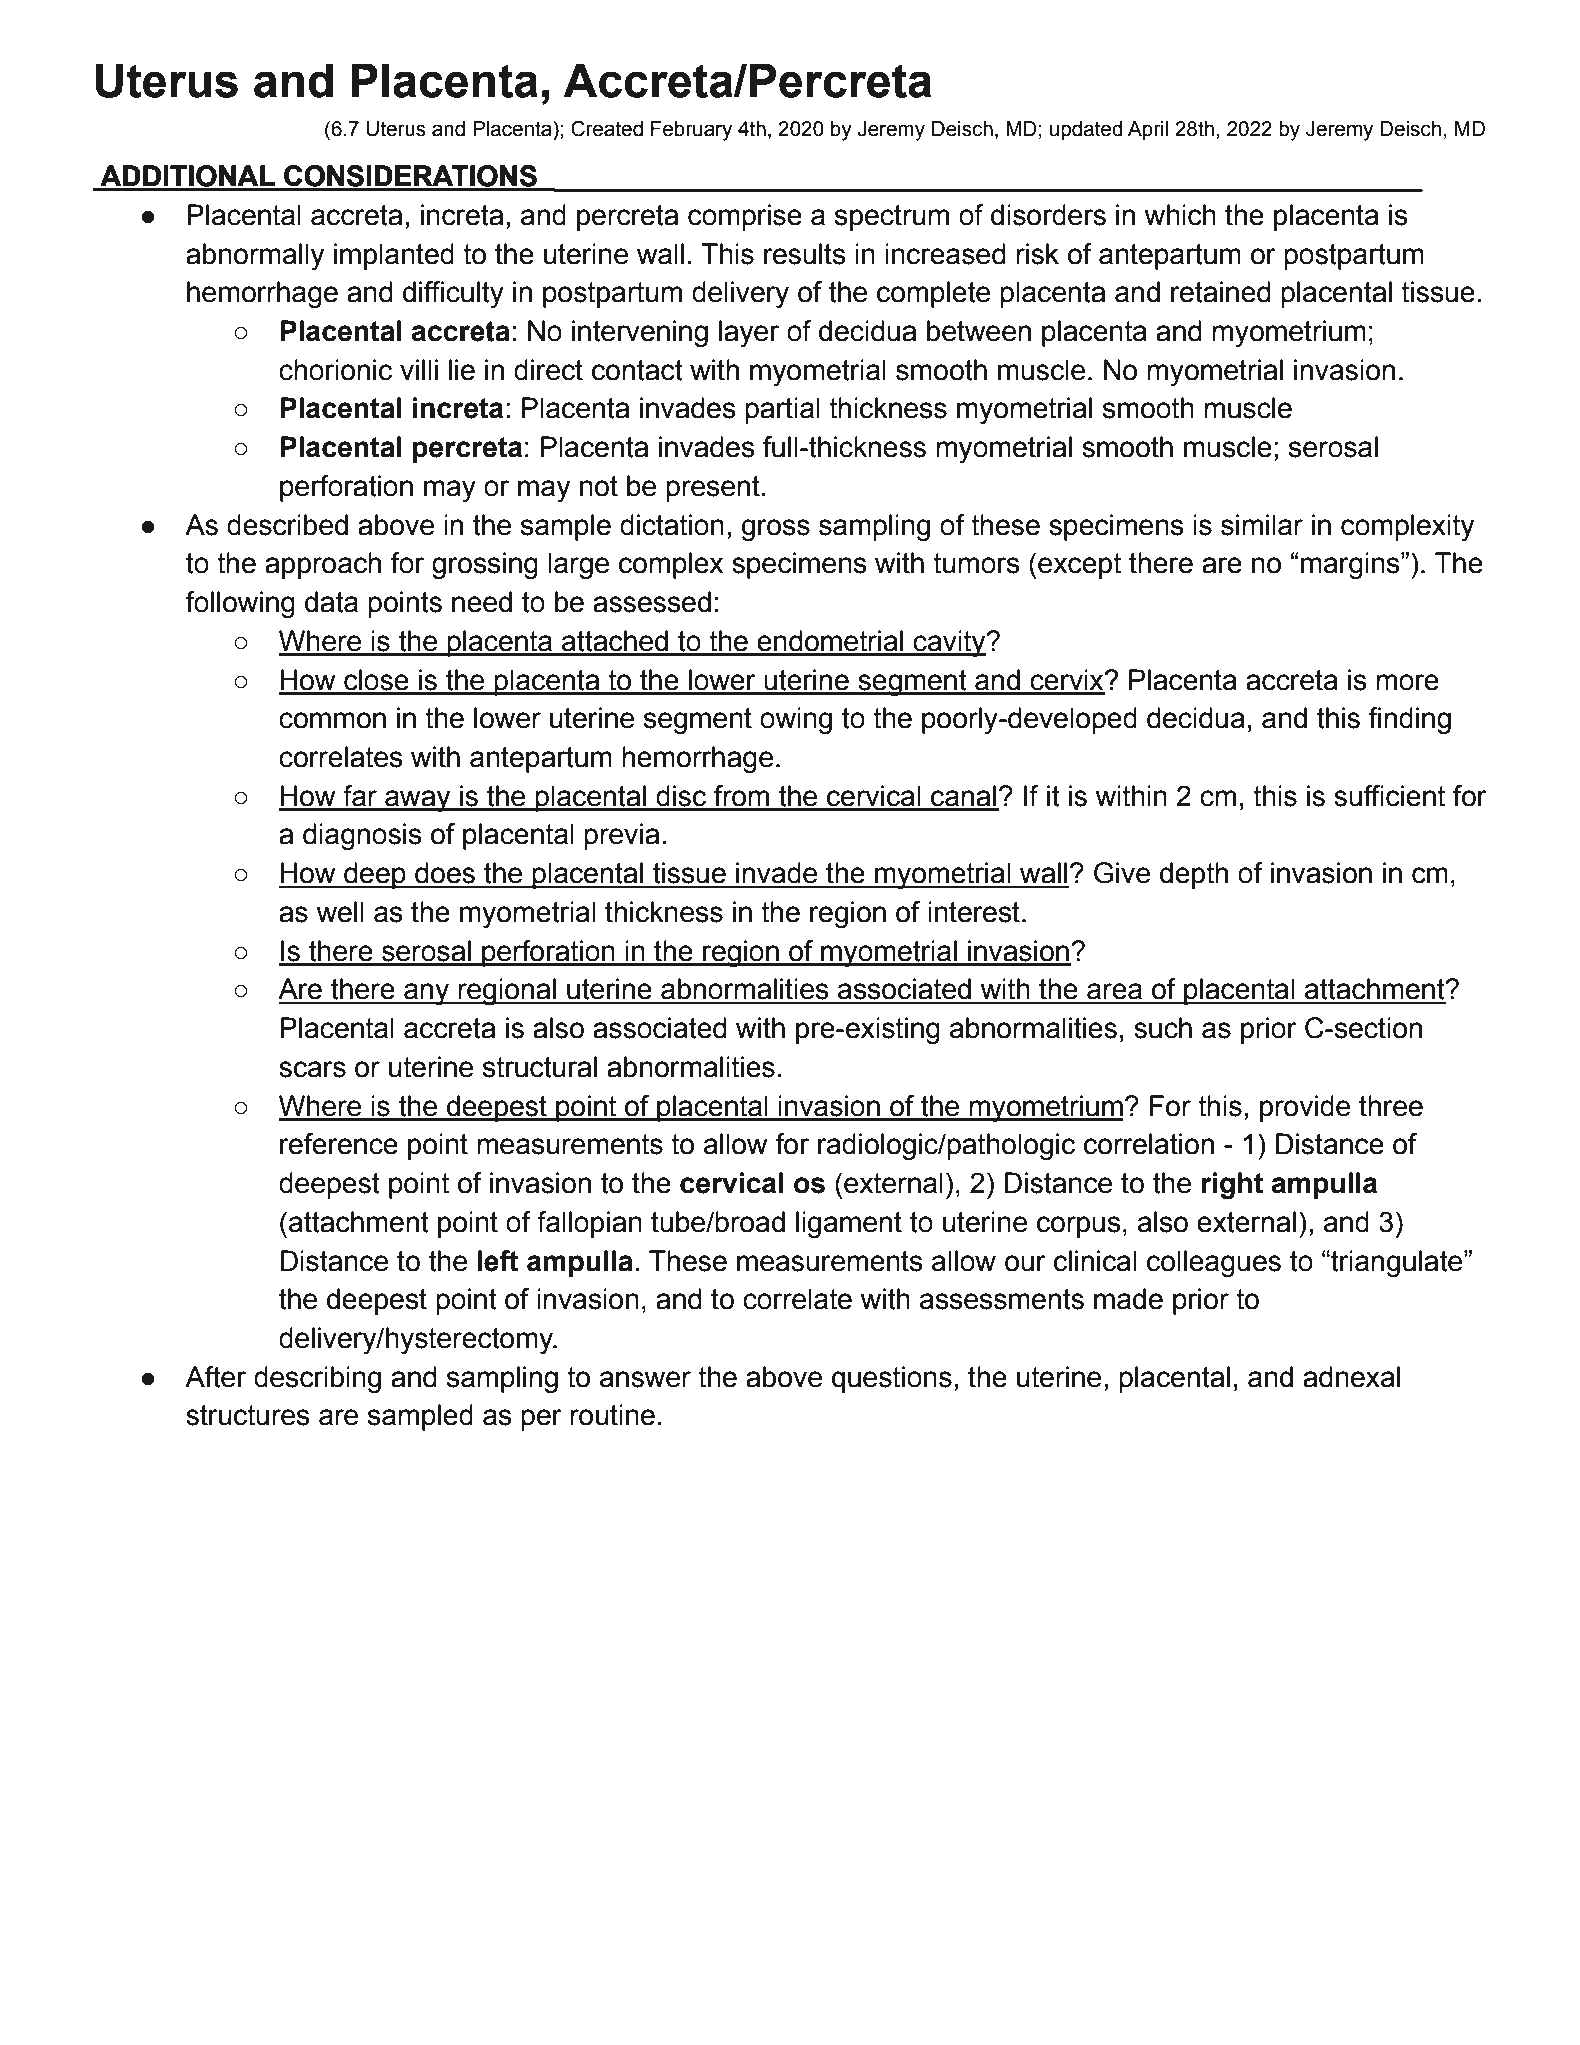  I want to click on away, so click(418, 801).
